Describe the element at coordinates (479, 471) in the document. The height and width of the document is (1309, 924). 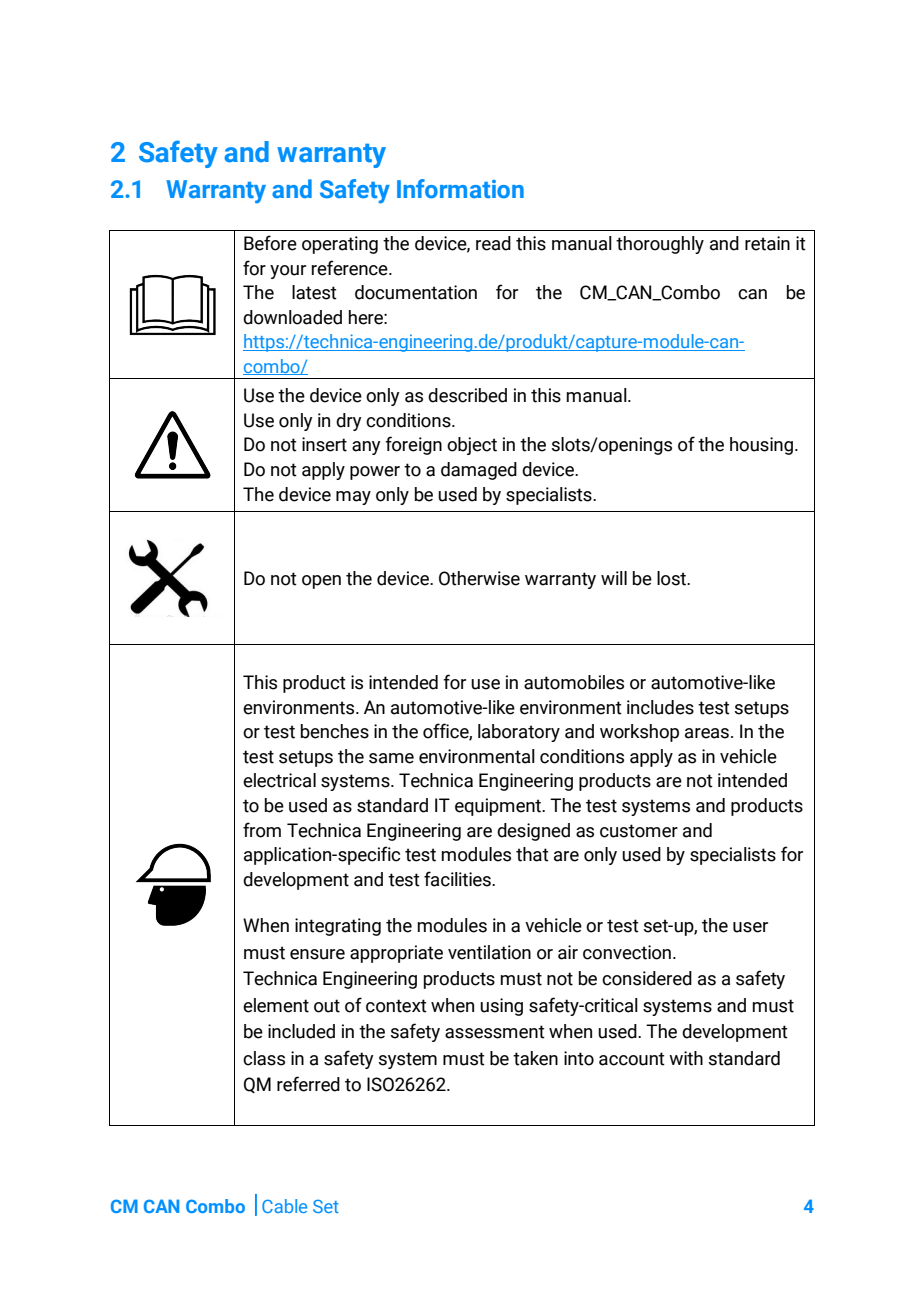
I see `damaged` at that location.
